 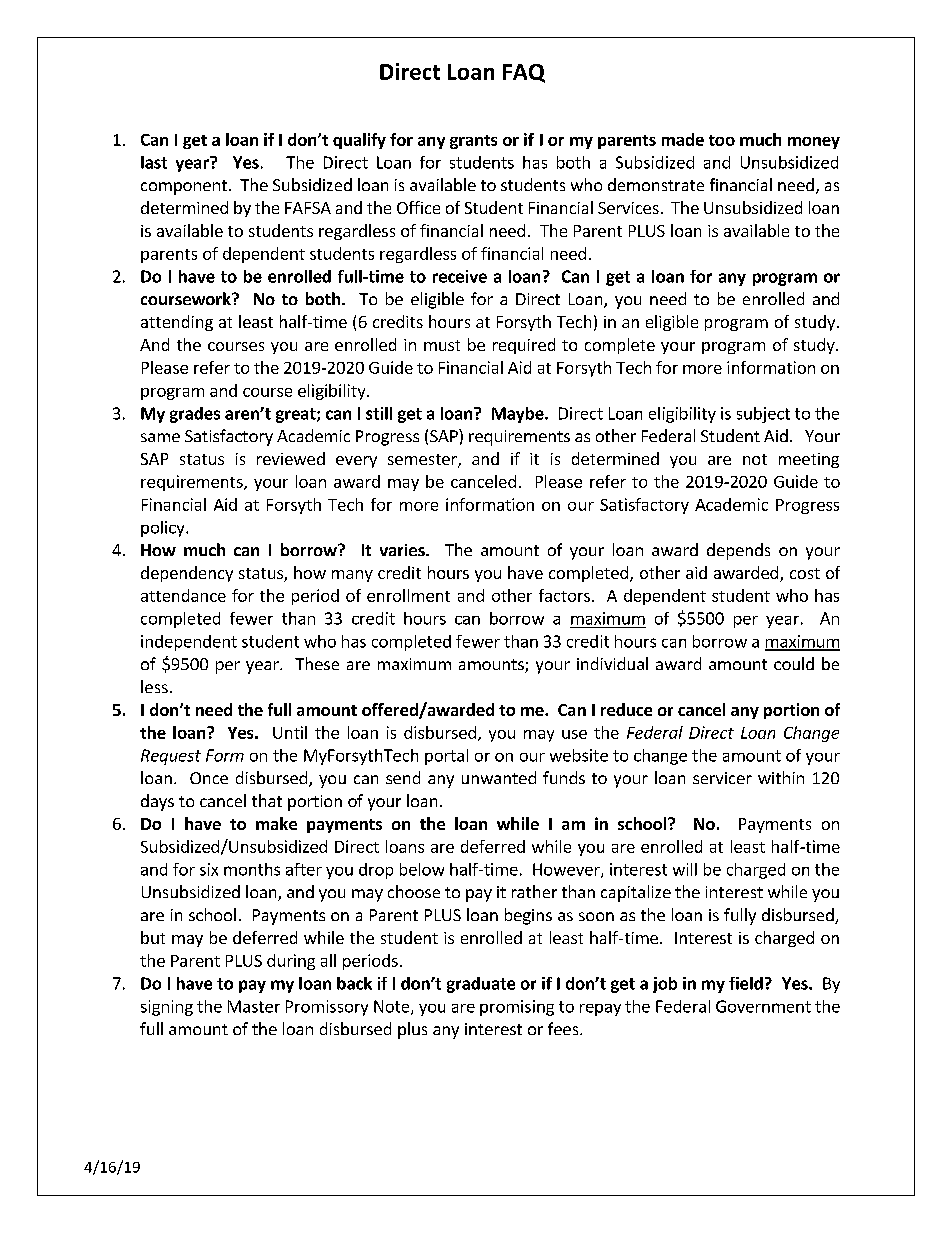 I want to click on subject, so click(x=763, y=415).
